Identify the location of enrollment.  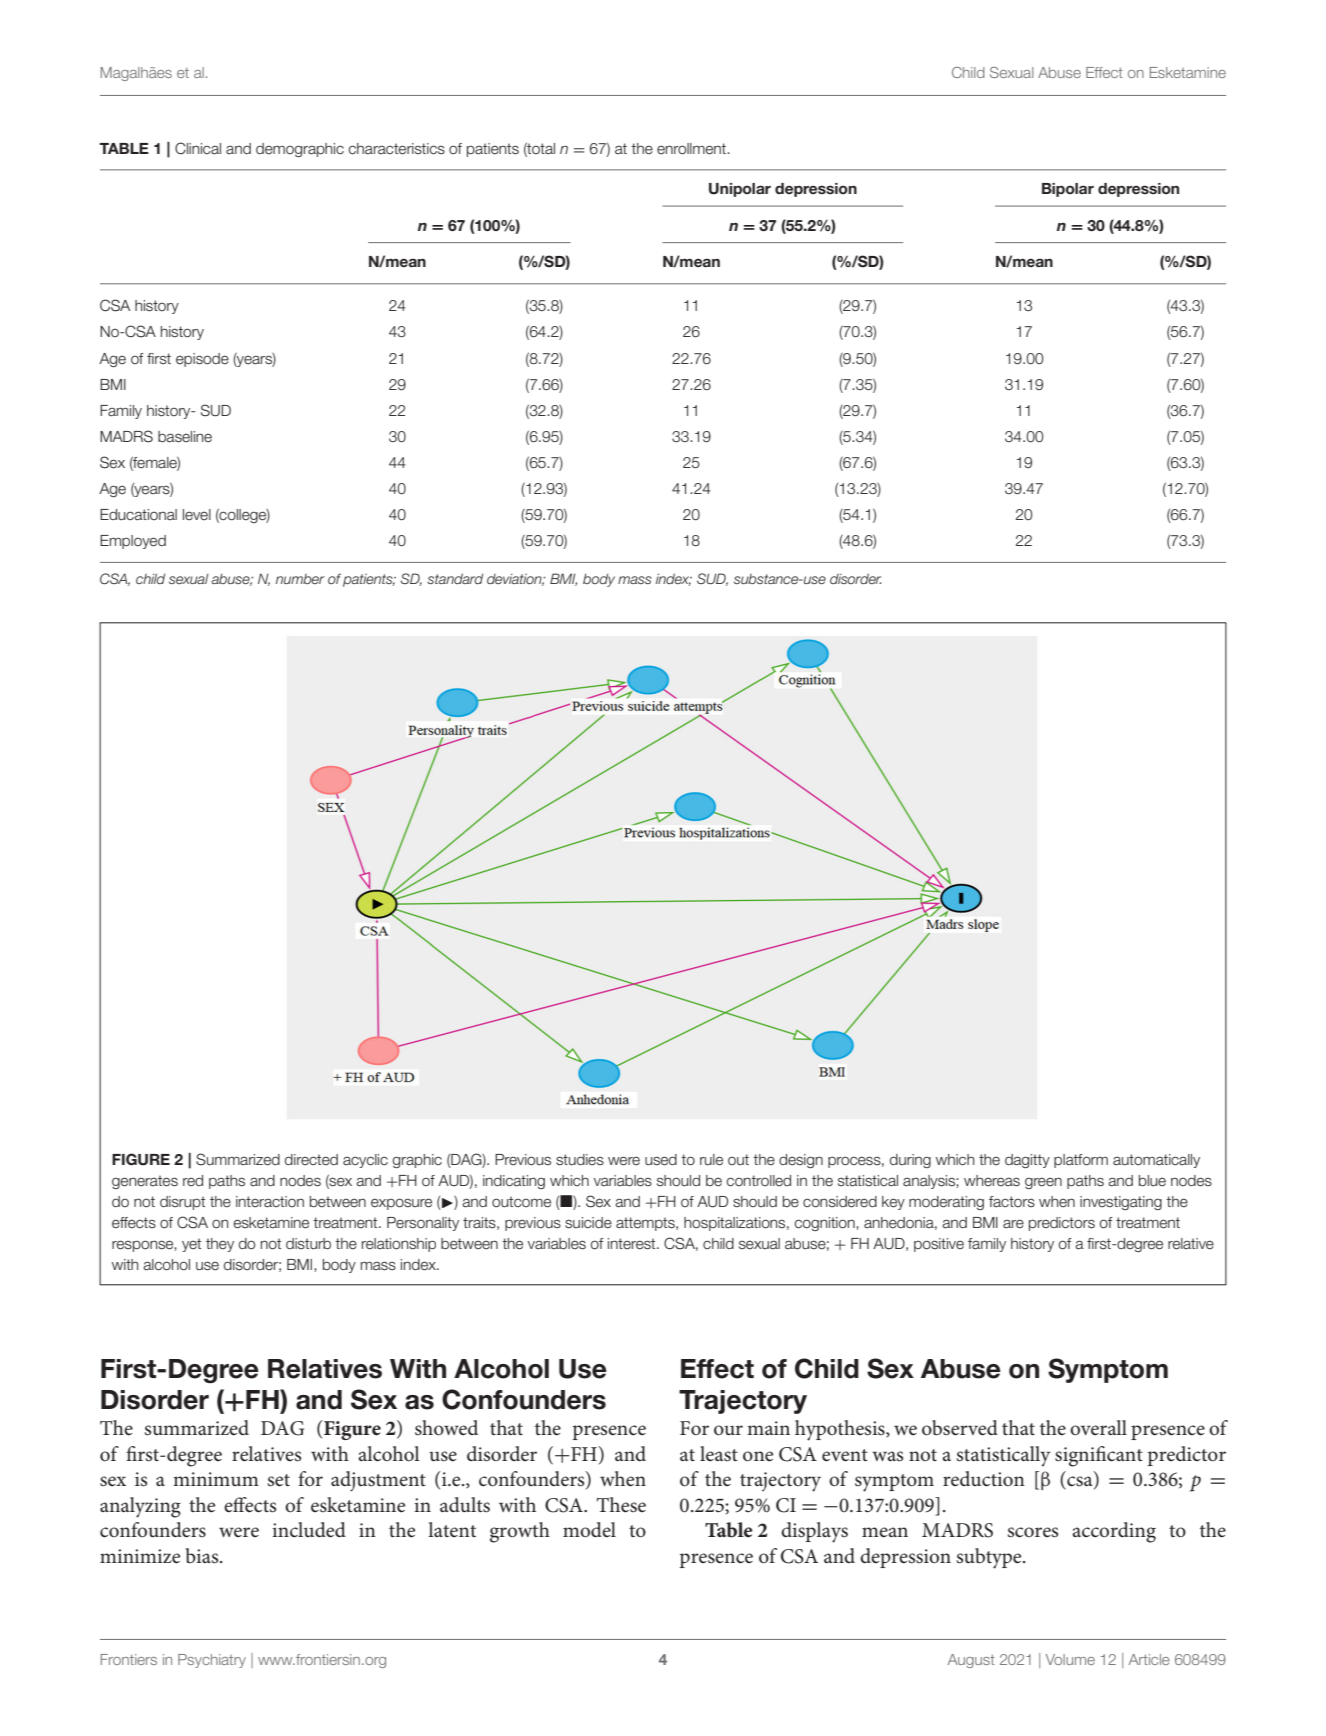
(692, 149).
